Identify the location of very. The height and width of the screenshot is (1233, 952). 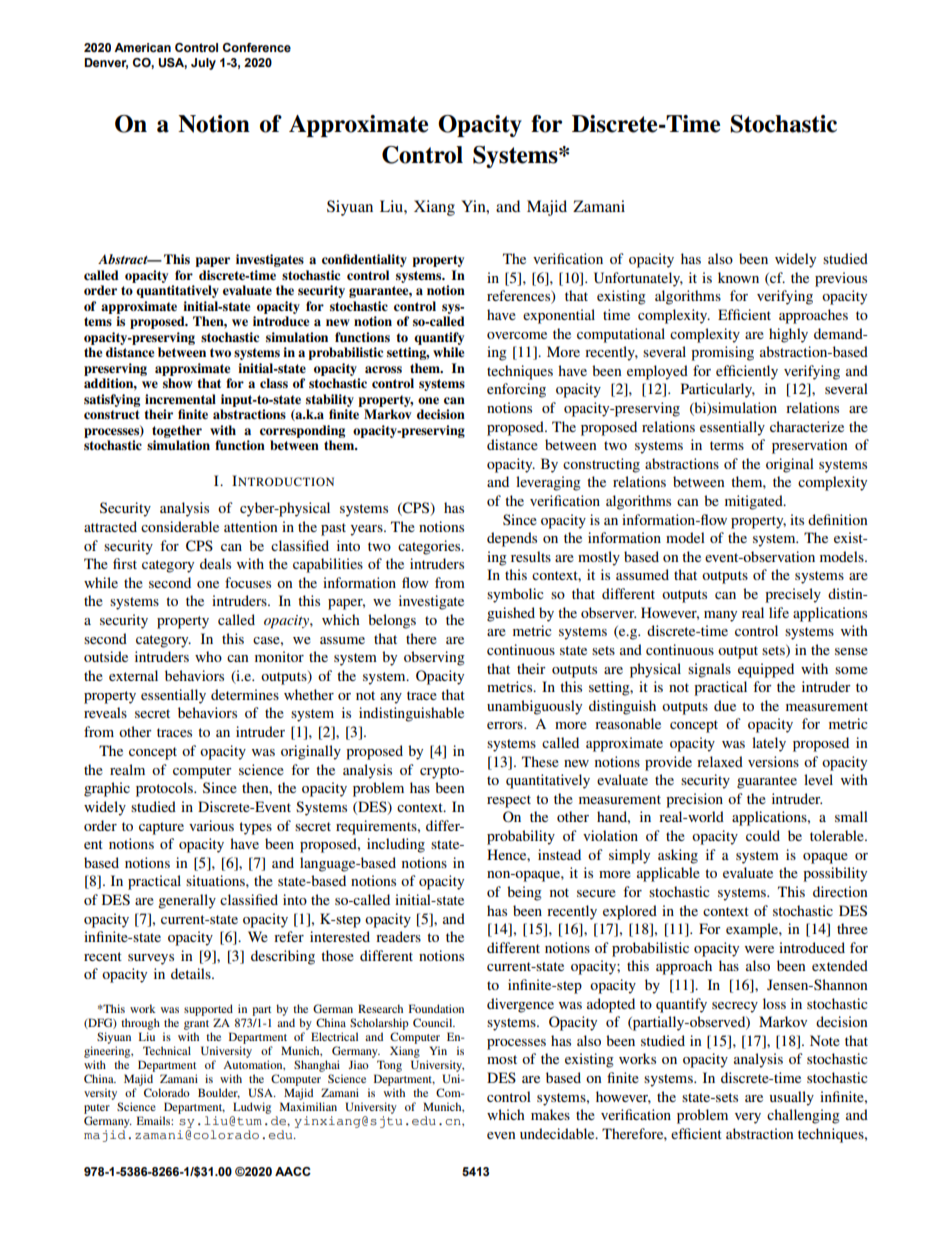
(748, 1118).
